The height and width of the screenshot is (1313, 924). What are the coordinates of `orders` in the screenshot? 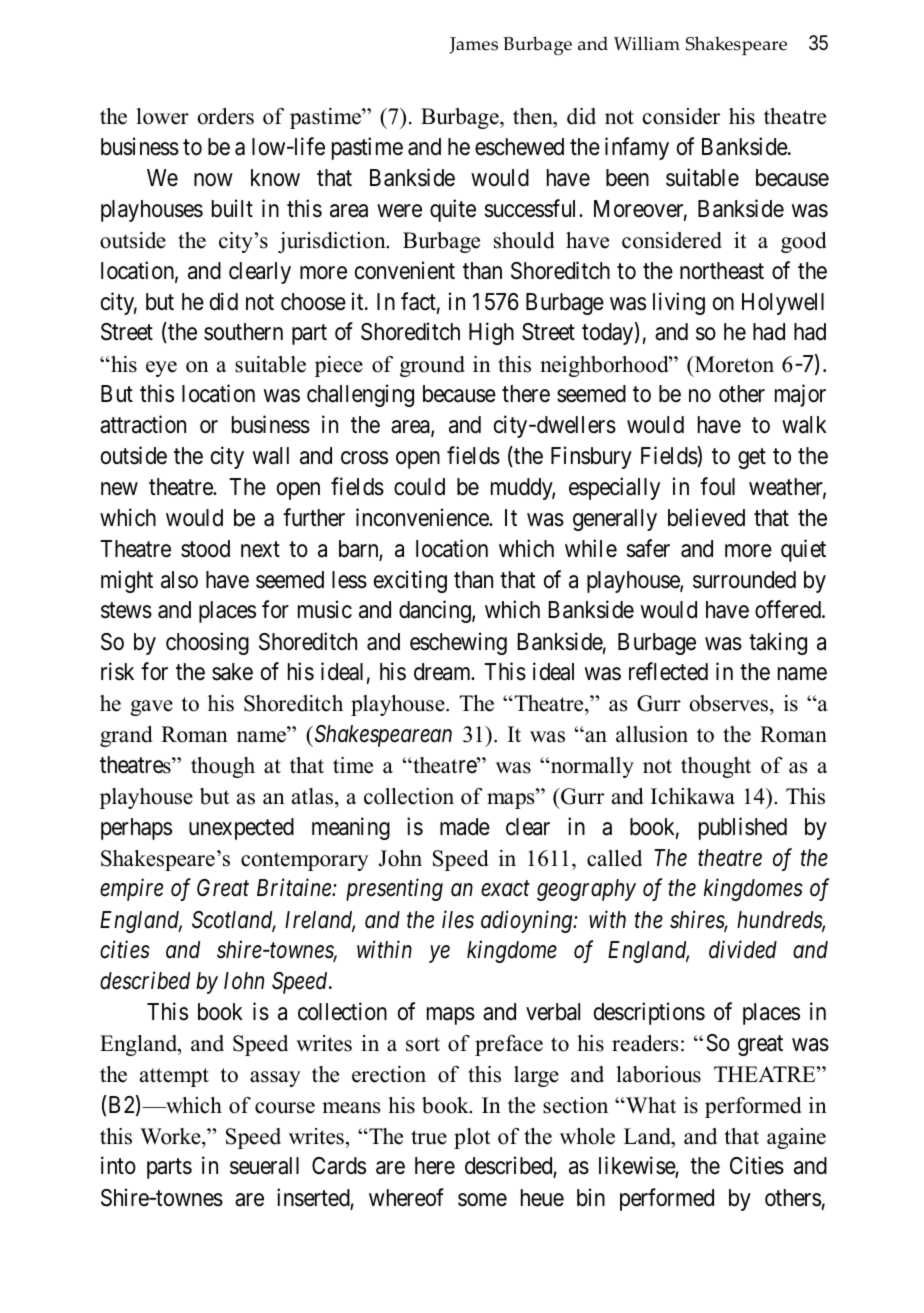 It's located at (226, 116).
